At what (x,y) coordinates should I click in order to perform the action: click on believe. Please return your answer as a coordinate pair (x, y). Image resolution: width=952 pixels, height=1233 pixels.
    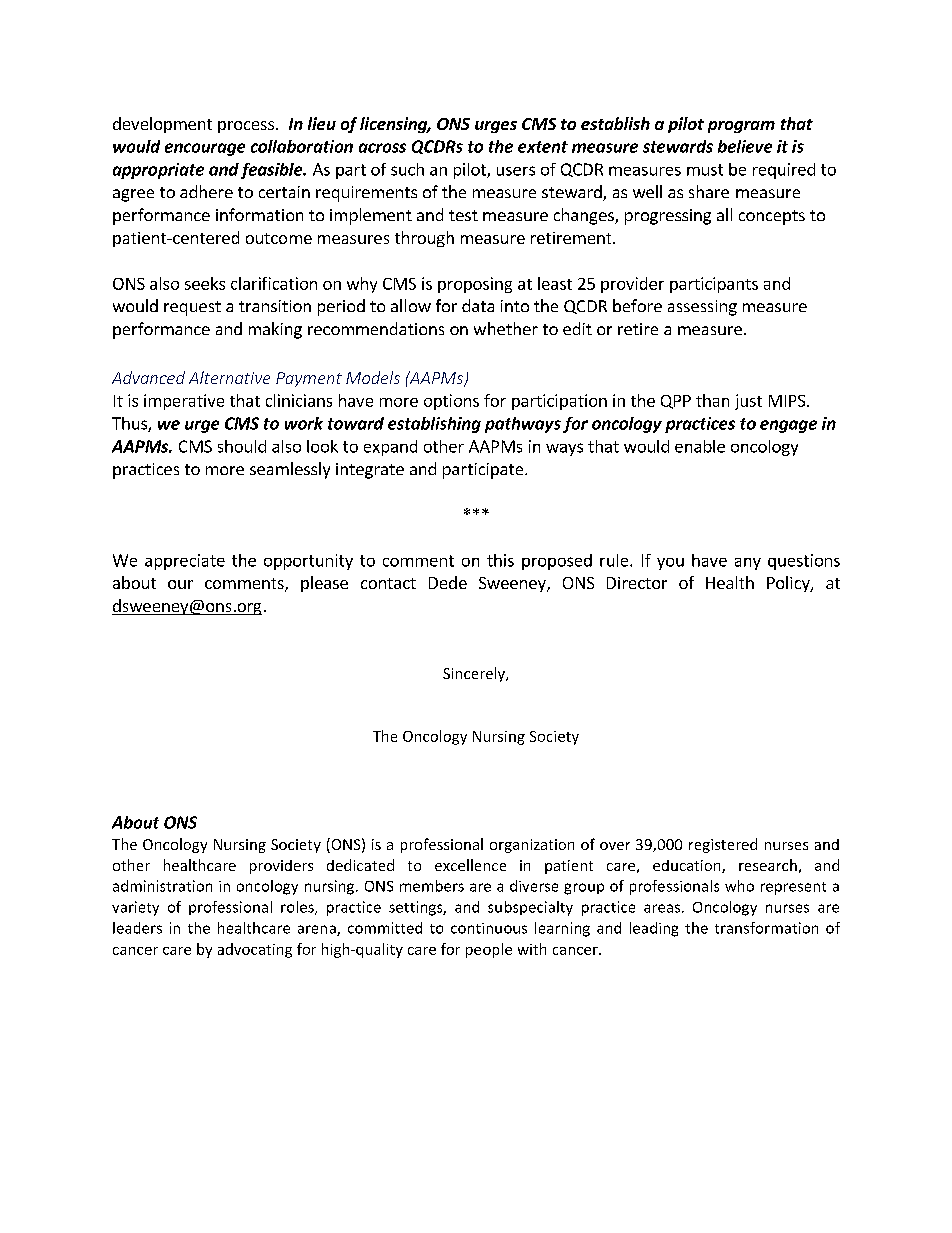
    Looking at the image, I should click on (745, 146).
